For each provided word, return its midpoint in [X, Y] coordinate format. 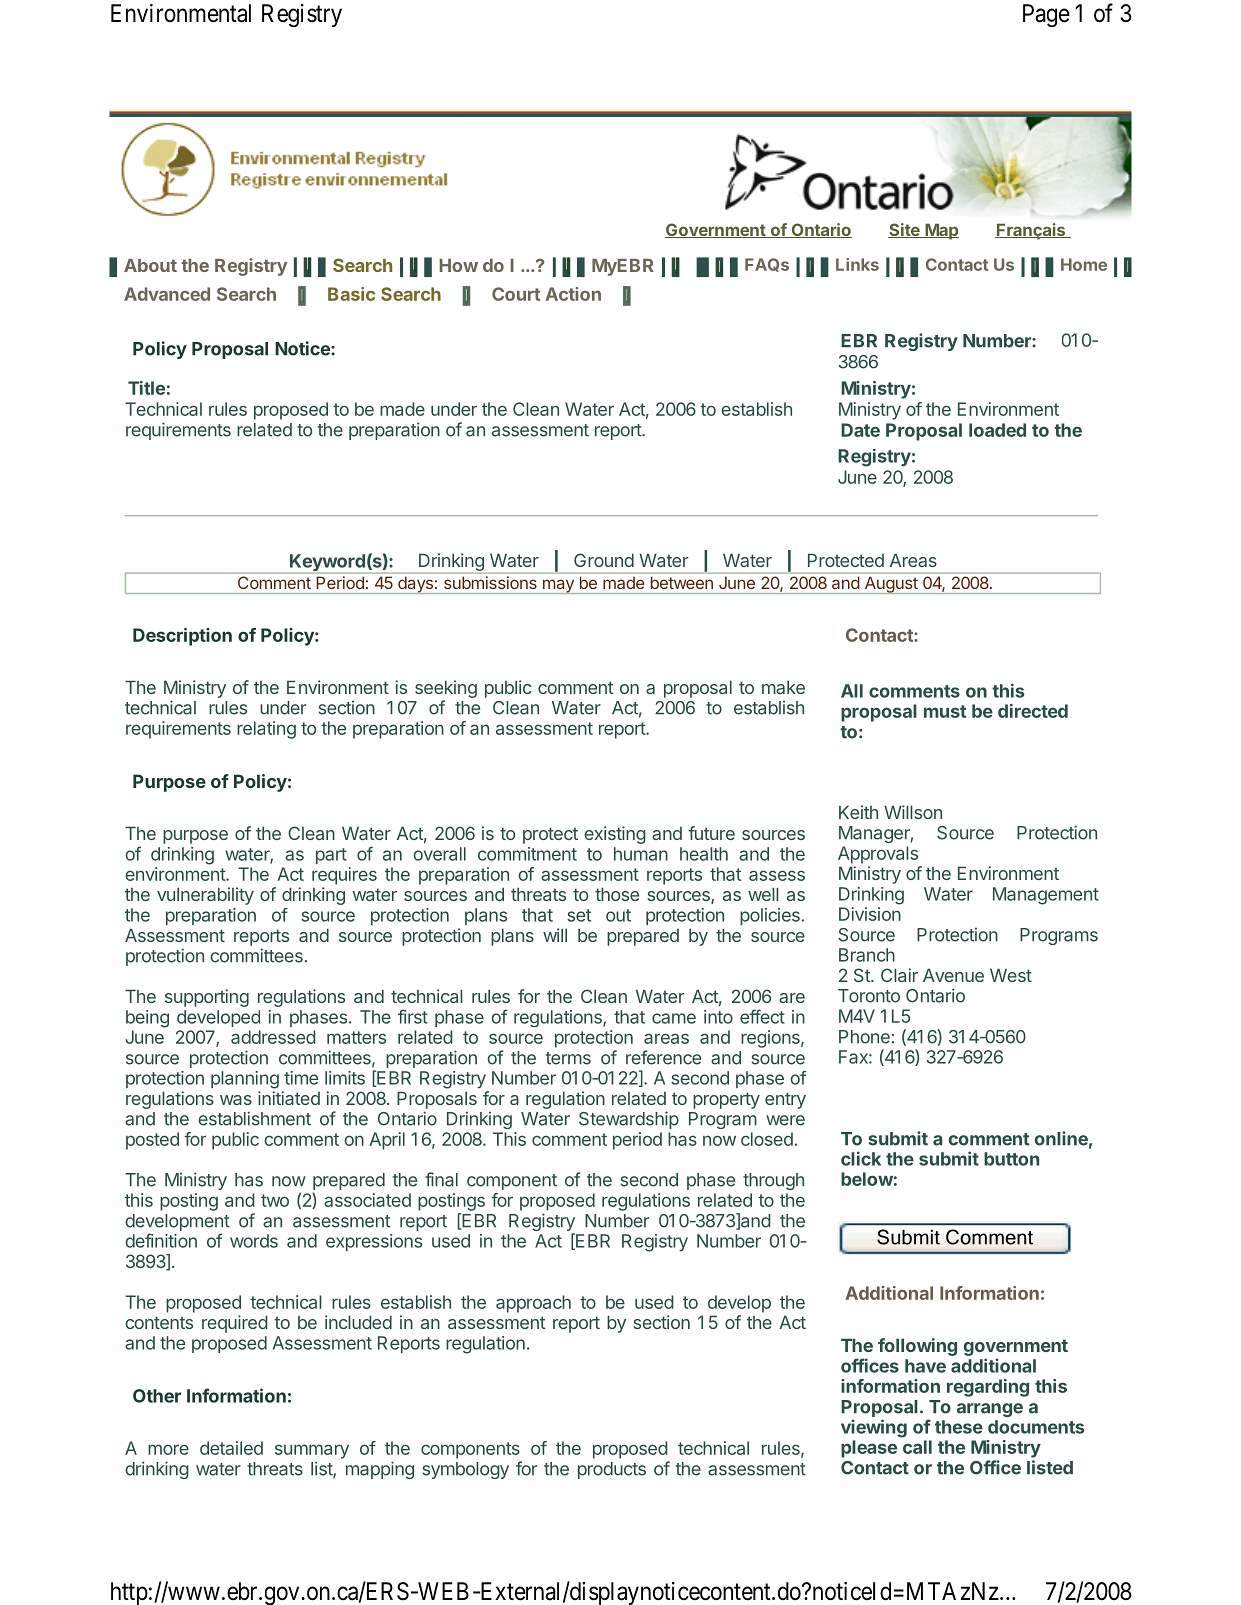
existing [615, 835]
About [150, 265]
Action [573, 294]
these [959, 1427]
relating [266, 730]
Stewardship [629, 1120]
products [612, 1470]
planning [245, 1080]
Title [146, 388]
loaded [997, 430]
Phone [864, 1037]
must [945, 711]
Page [1046, 15]
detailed [231, 1448]
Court [516, 294]
